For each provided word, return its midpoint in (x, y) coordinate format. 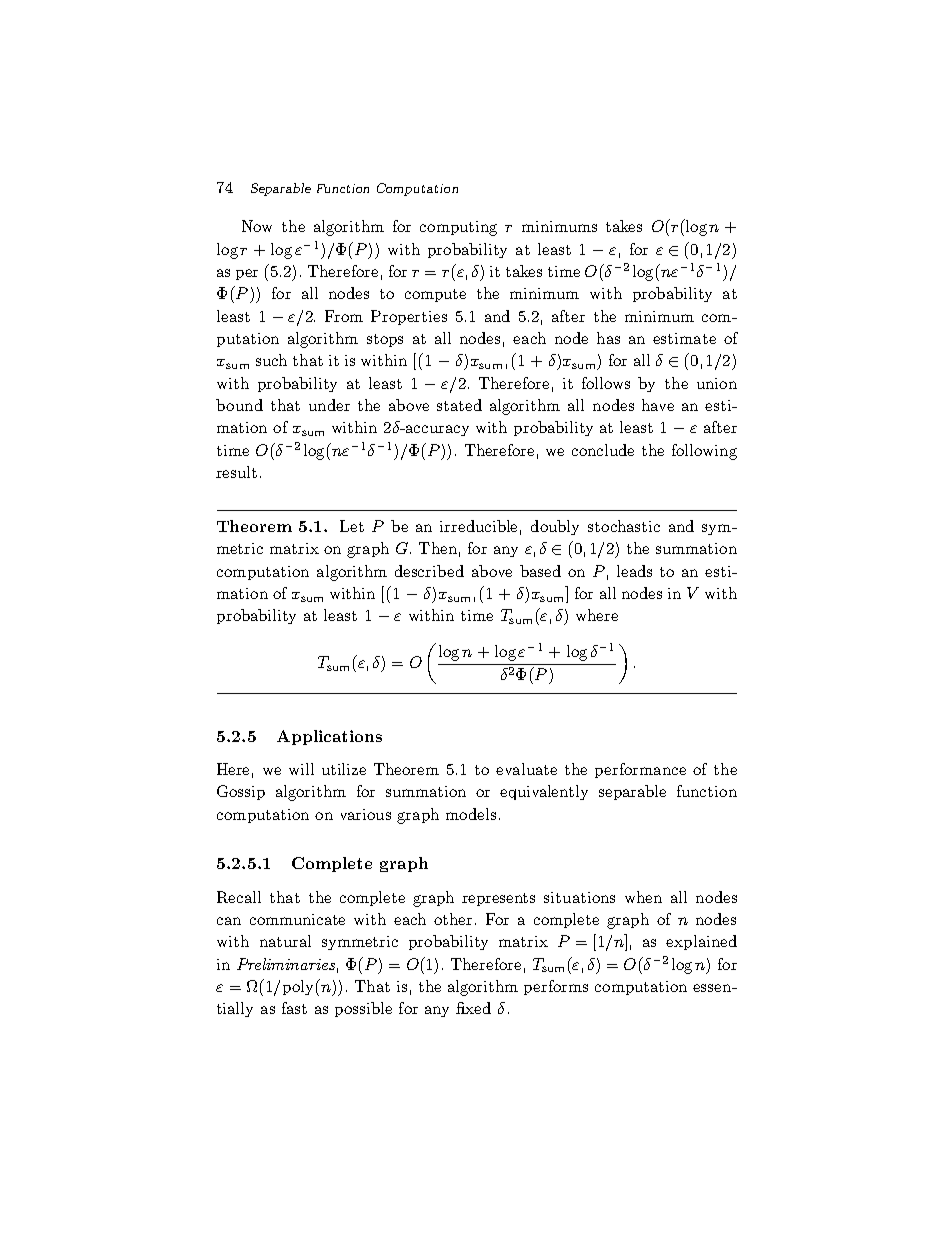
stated (459, 405)
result (236, 472)
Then (438, 548)
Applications (329, 737)
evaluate (526, 769)
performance (640, 770)
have (658, 405)
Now (257, 226)
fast (294, 1008)
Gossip (241, 792)
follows (606, 383)
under (329, 405)
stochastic (624, 526)
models (471, 814)
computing (458, 228)
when (643, 897)
